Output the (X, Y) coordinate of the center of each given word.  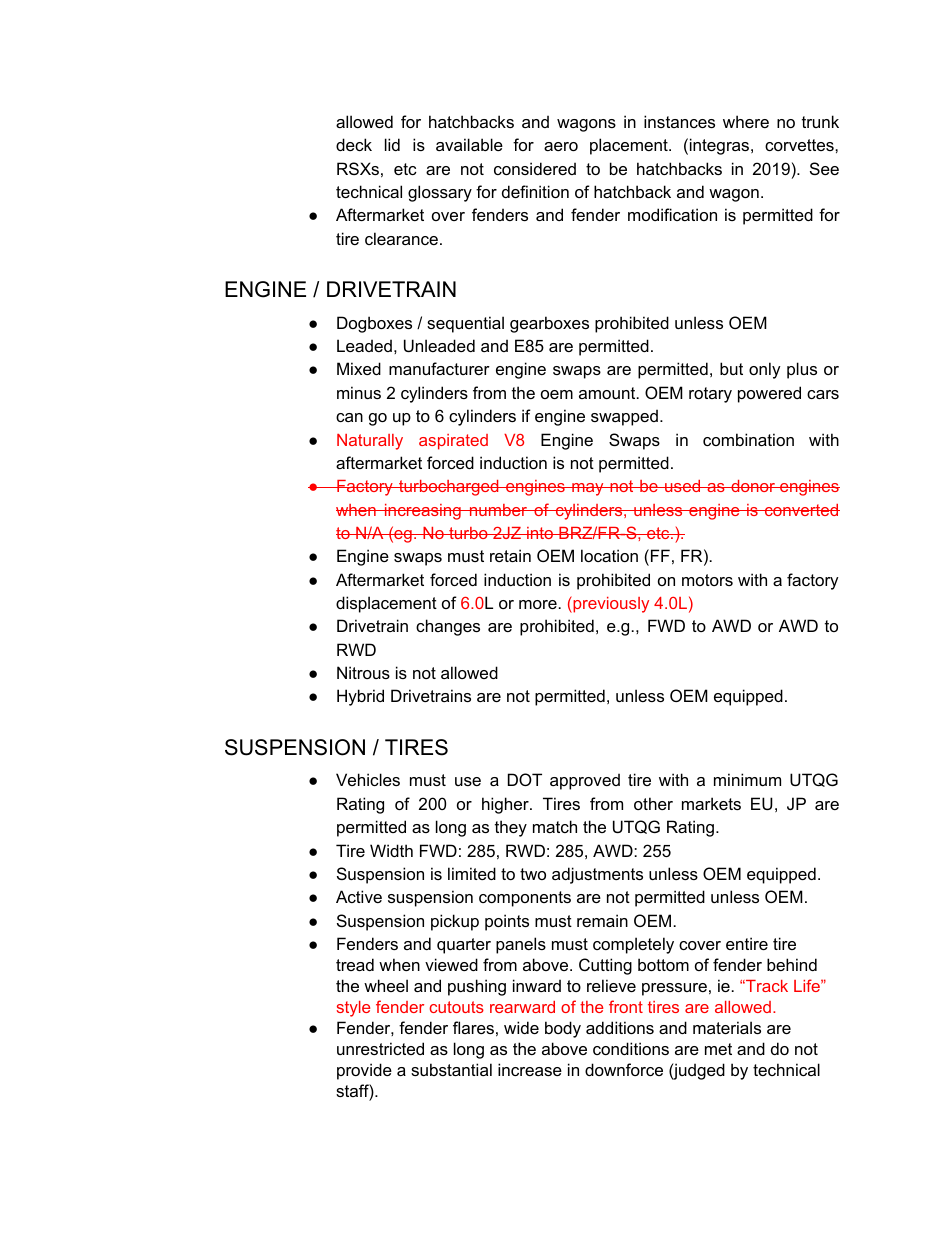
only (765, 370)
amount (608, 393)
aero (561, 146)
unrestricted (380, 1048)
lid (392, 144)
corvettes (800, 145)
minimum (747, 779)
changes (448, 627)
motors (707, 580)
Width (391, 850)
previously (610, 604)
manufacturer (439, 368)
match (555, 826)
